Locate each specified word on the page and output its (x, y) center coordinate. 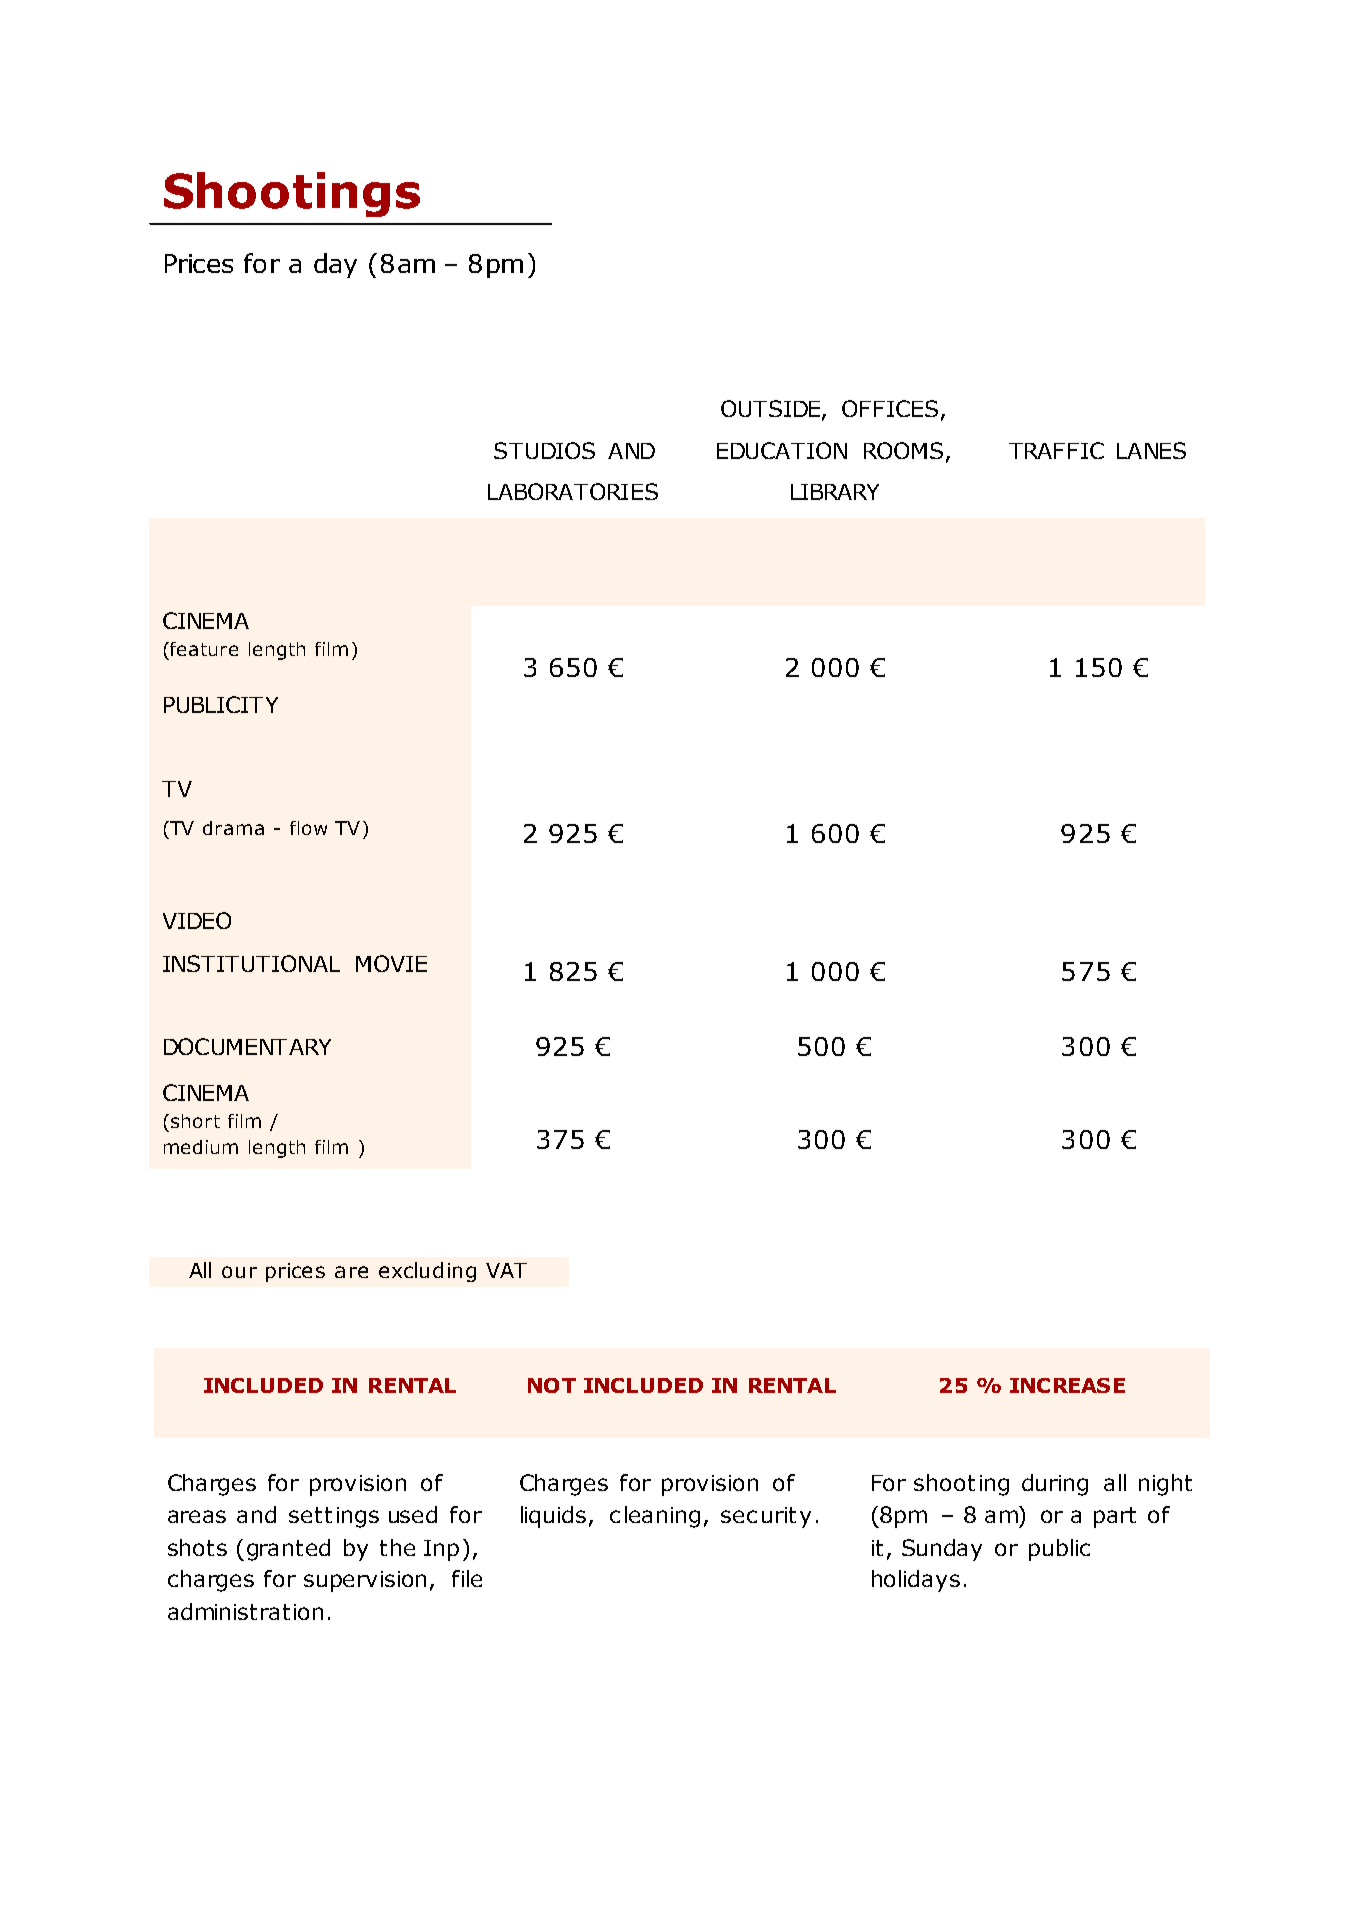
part (1115, 1517)
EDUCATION (782, 450)
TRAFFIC (1056, 450)
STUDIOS (544, 450)
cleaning (655, 1517)
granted (288, 1550)
